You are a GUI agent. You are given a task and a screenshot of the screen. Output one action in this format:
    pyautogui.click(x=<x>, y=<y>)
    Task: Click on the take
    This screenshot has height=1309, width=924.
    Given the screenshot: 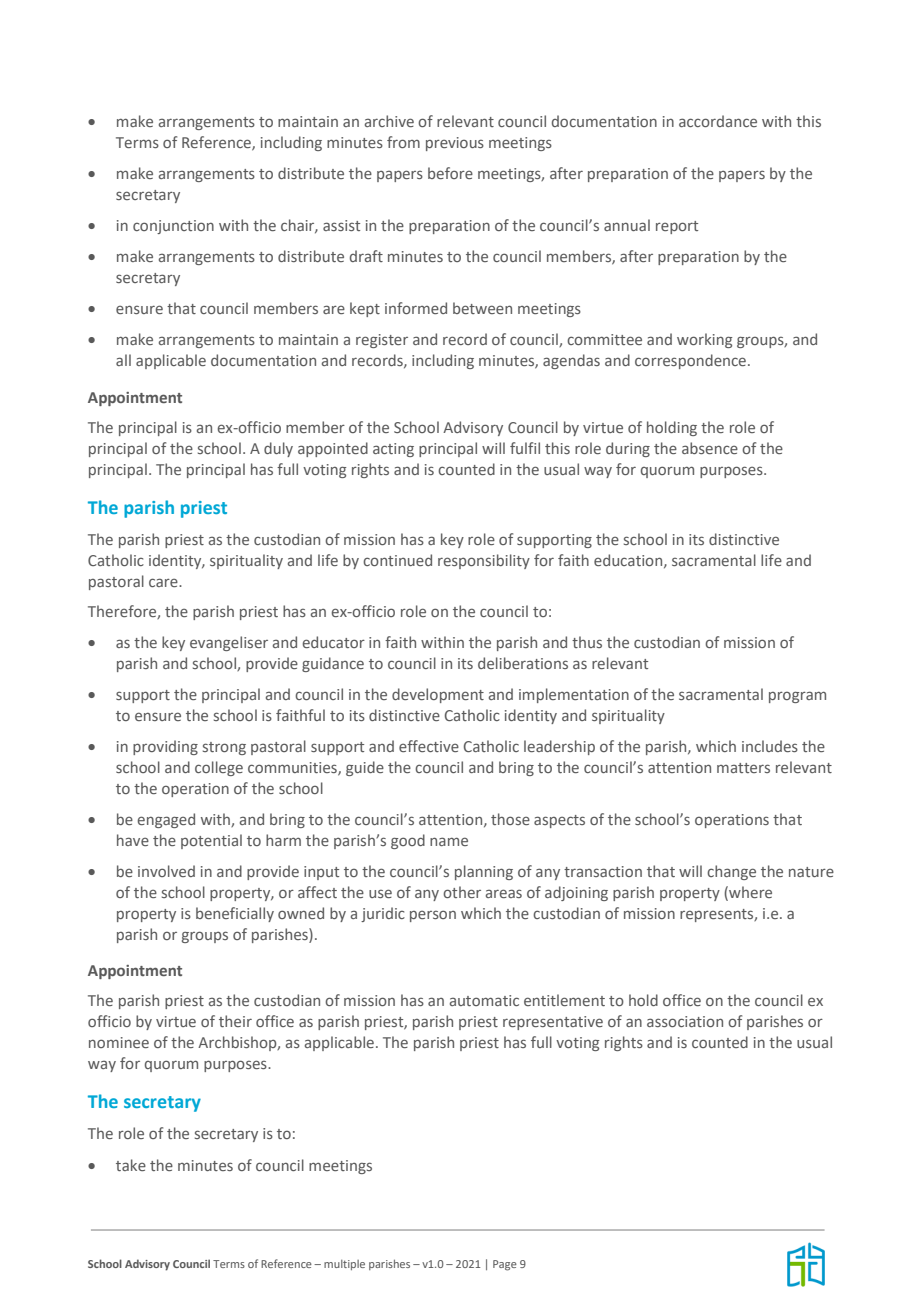 What is the action you would take?
    pyautogui.click(x=131, y=1165)
